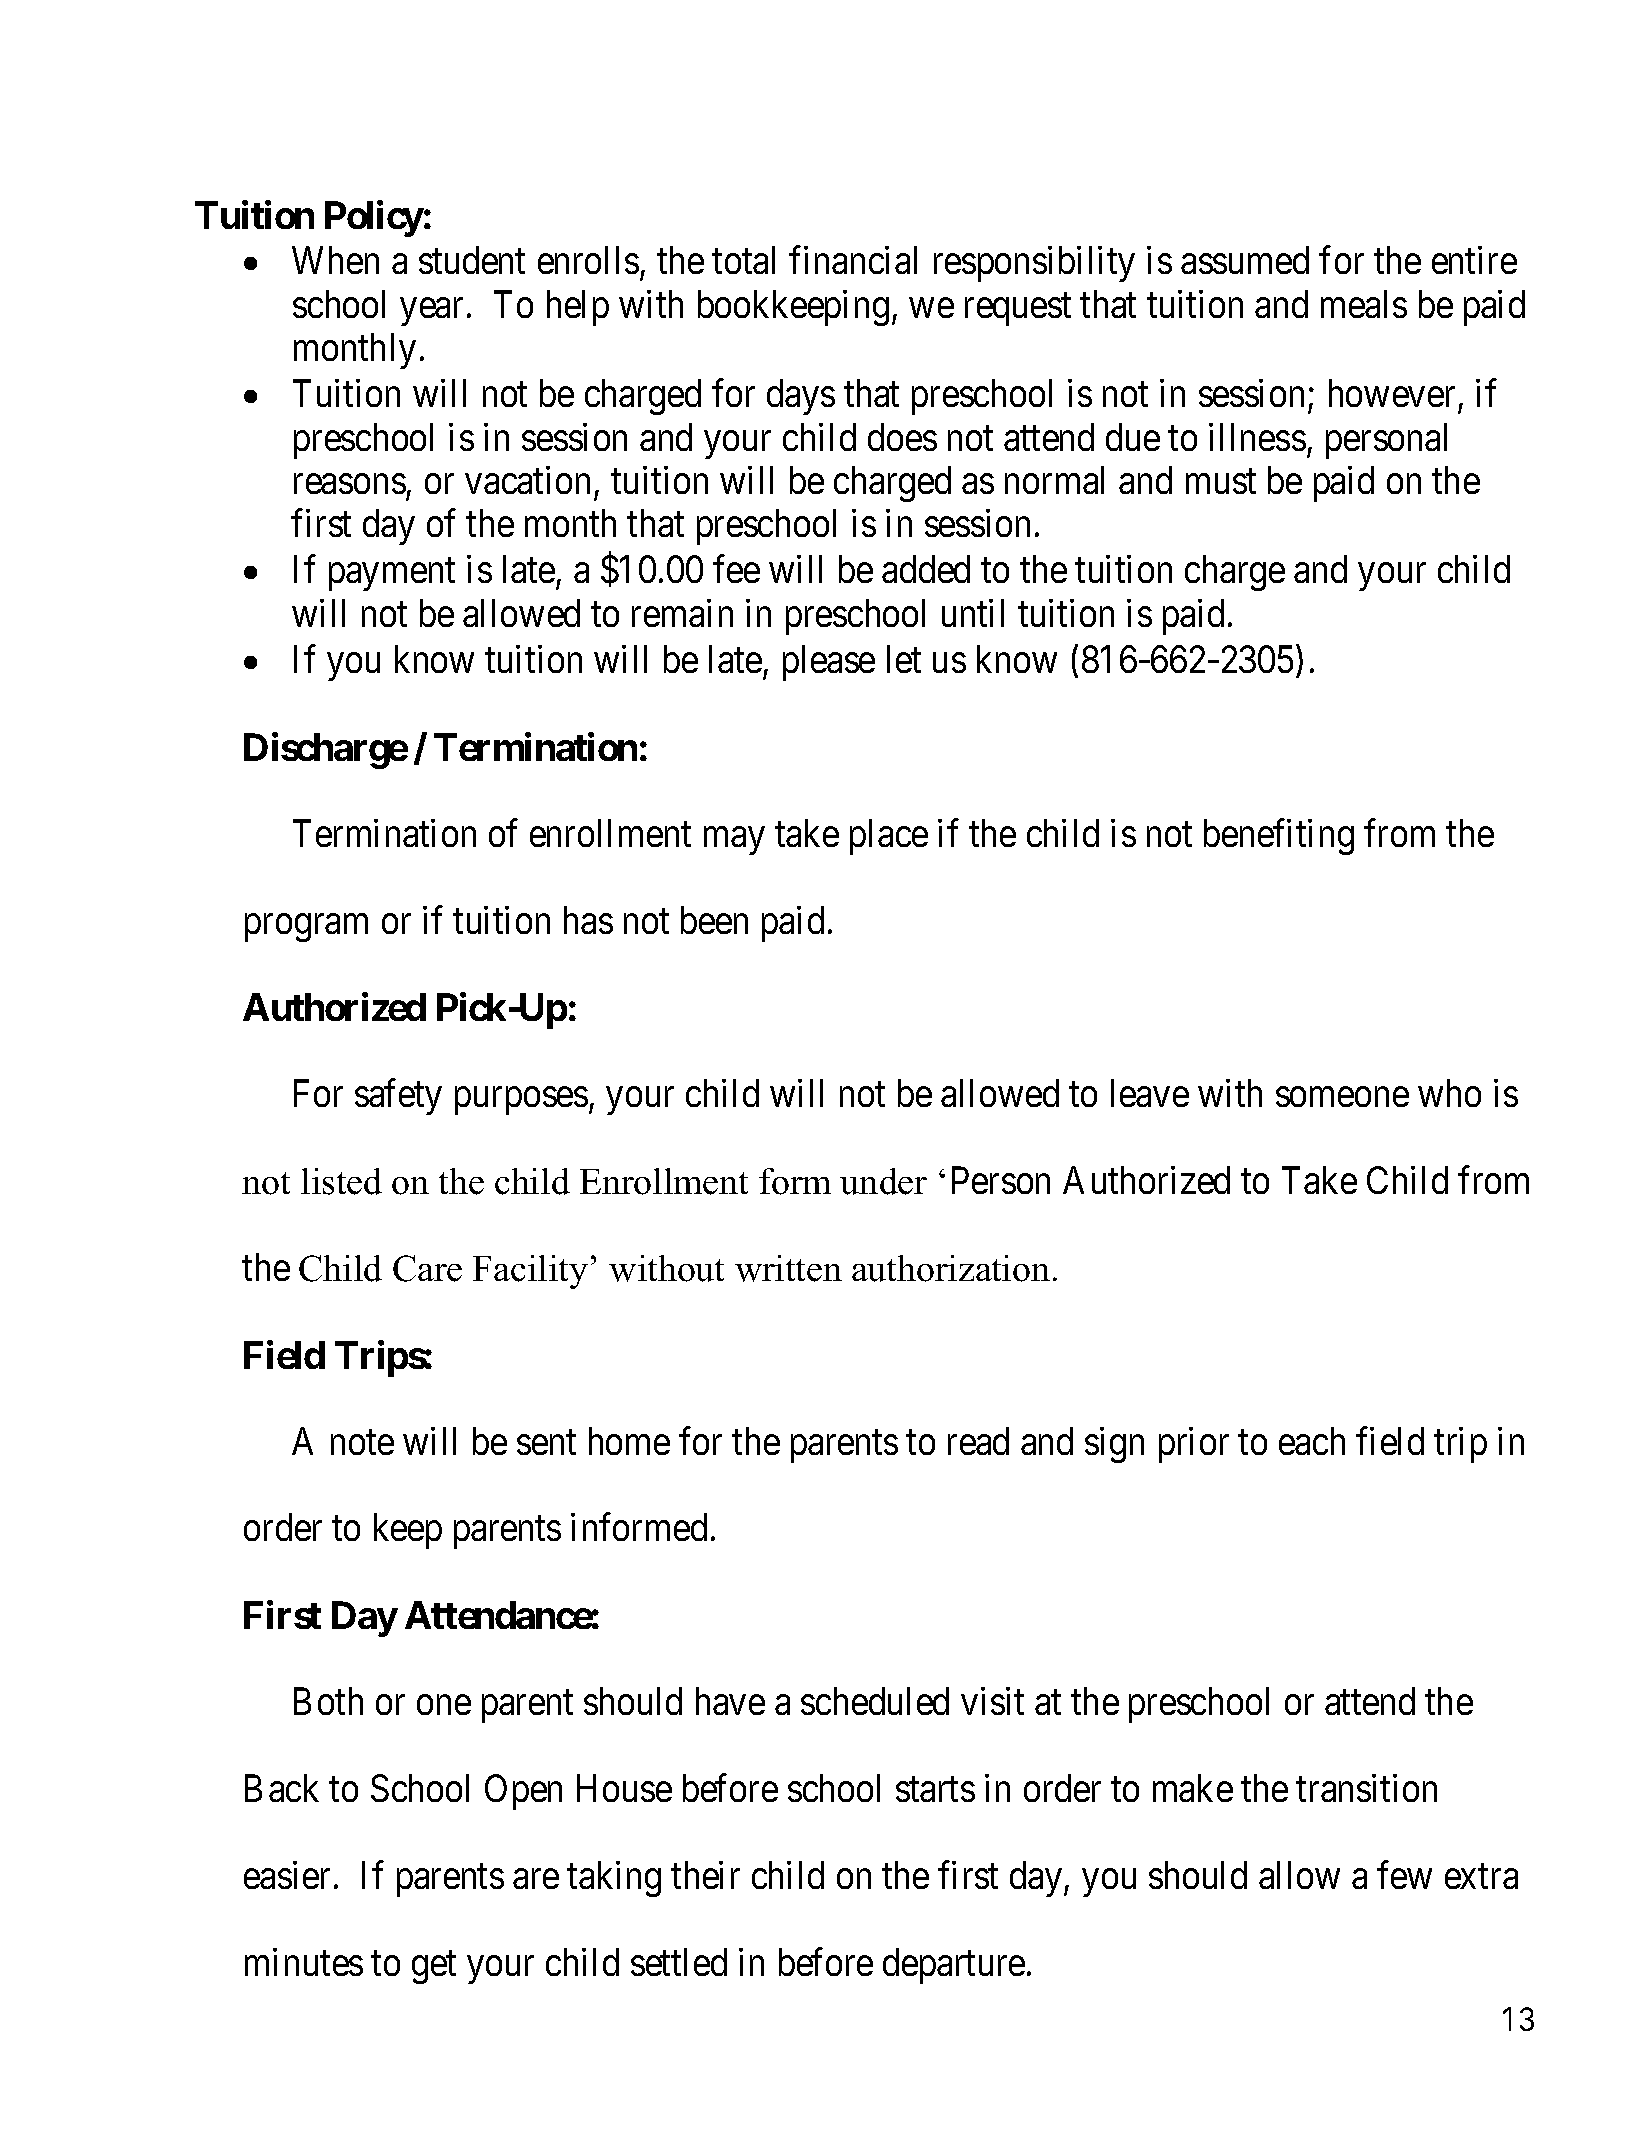 The image size is (1651, 2136). What do you see at coordinates (853, 260) in the screenshot?
I see `financial` at bounding box center [853, 260].
